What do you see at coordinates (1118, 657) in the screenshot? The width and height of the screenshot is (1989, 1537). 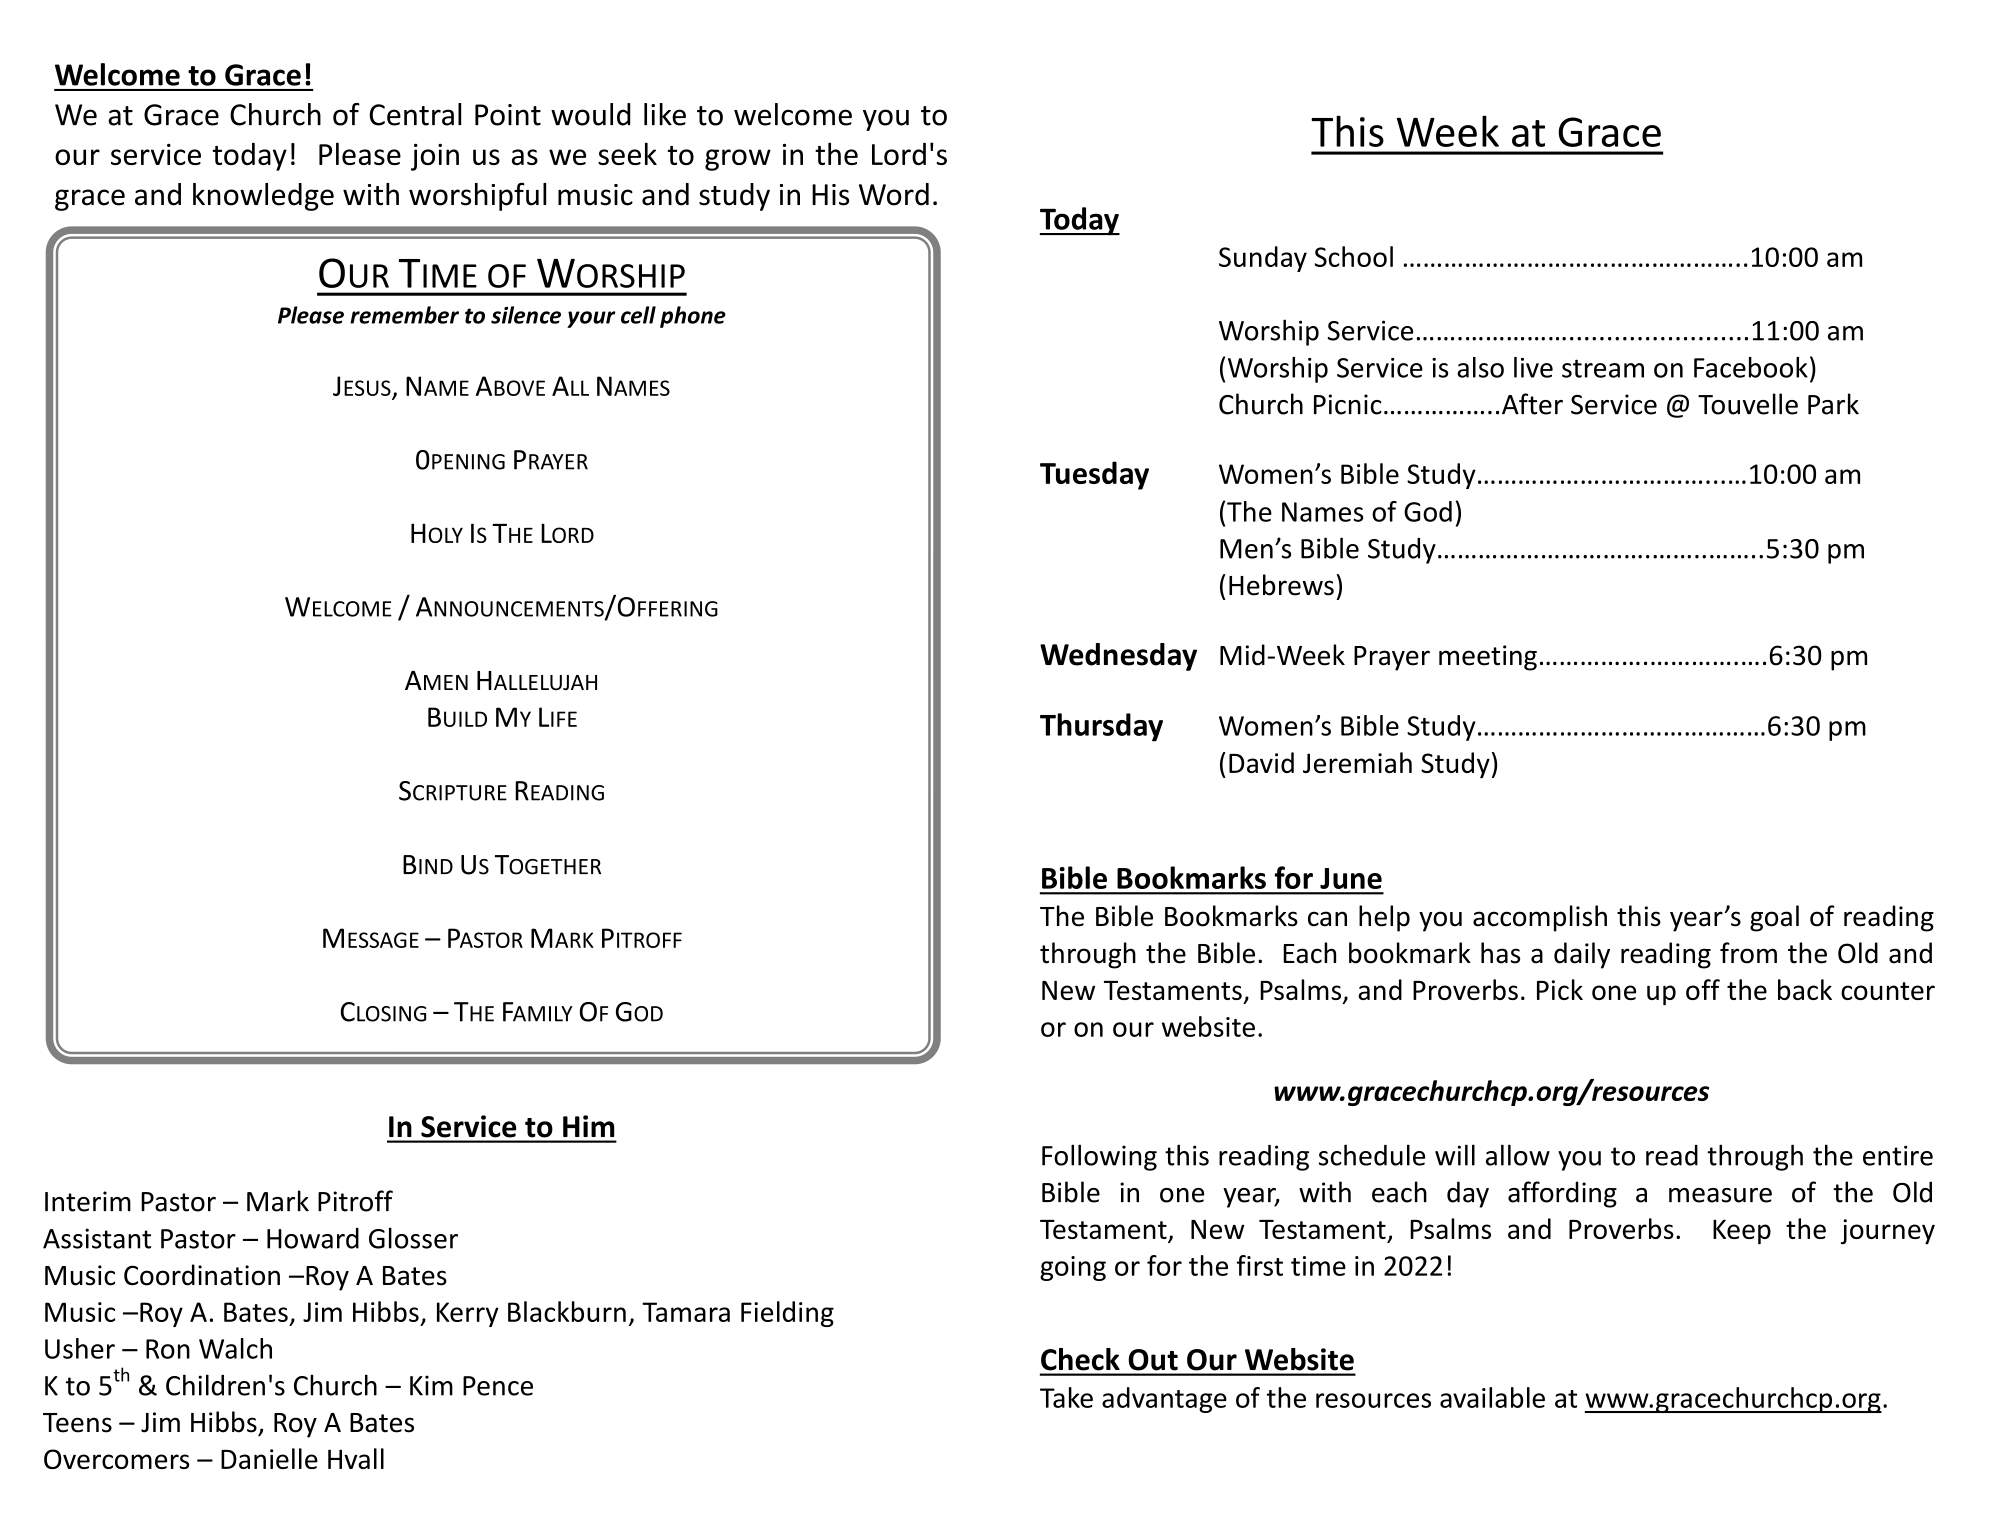 I see `Wednesday` at bounding box center [1118, 657].
